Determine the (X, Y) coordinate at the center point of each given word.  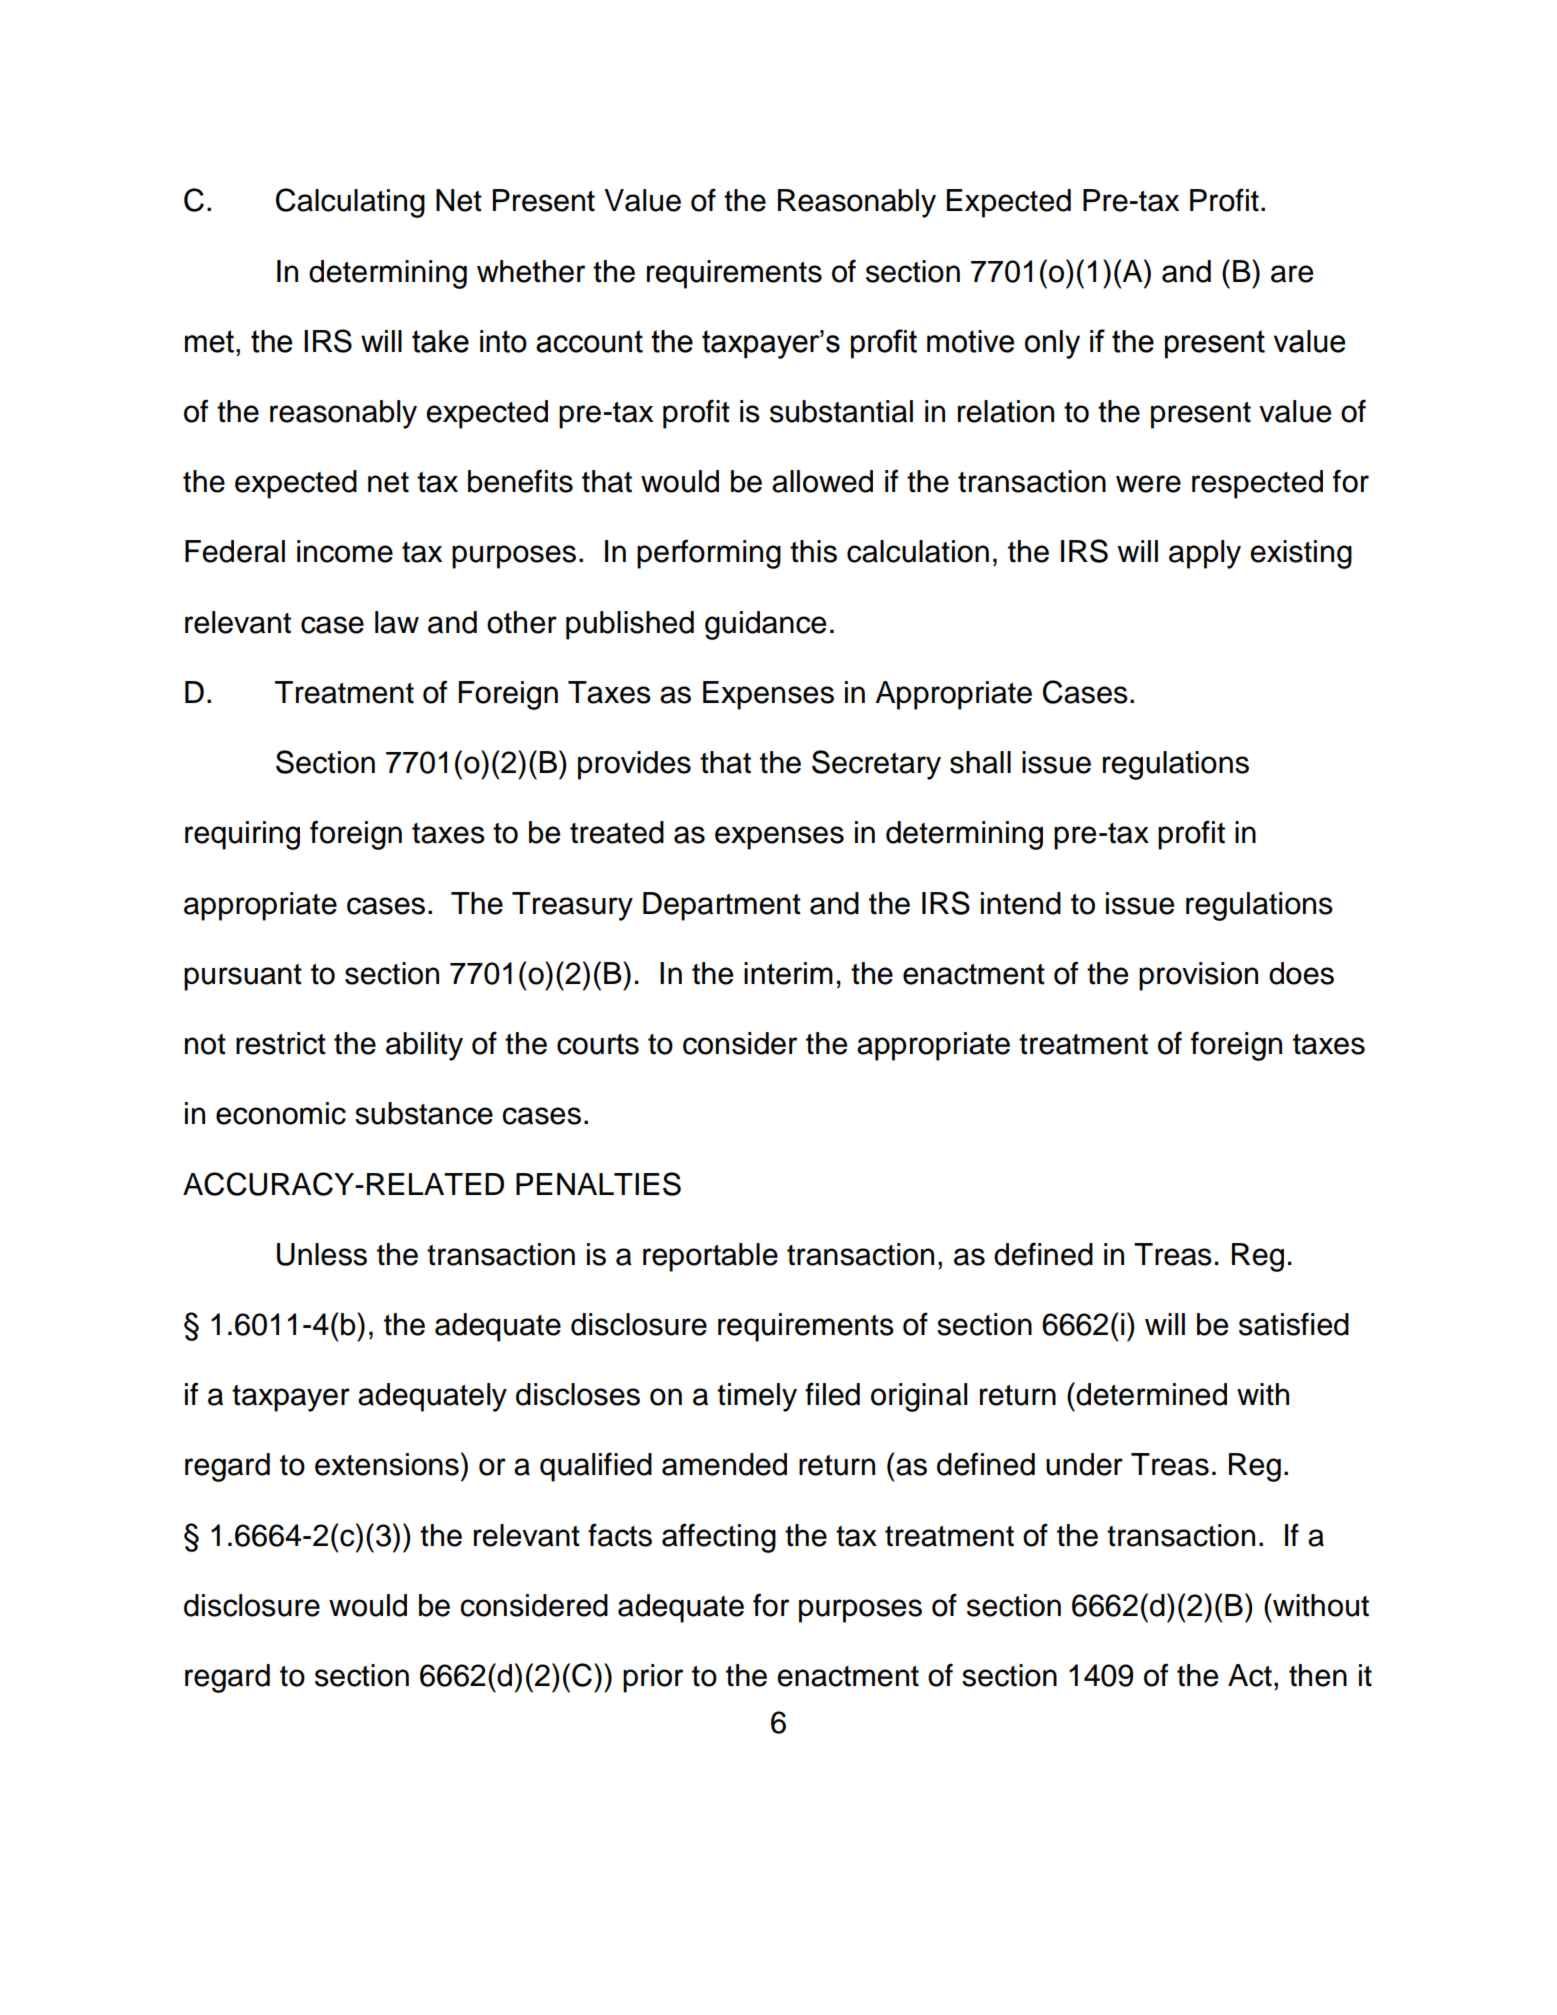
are (1292, 274)
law (397, 622)
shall (980, 762)
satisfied (1294, 1324)
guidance (765, 625)
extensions (387, 1464)
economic (281, 1113)
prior (653, 1678)
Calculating (350, 203)
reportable (710, 1257)
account (589, 341)
